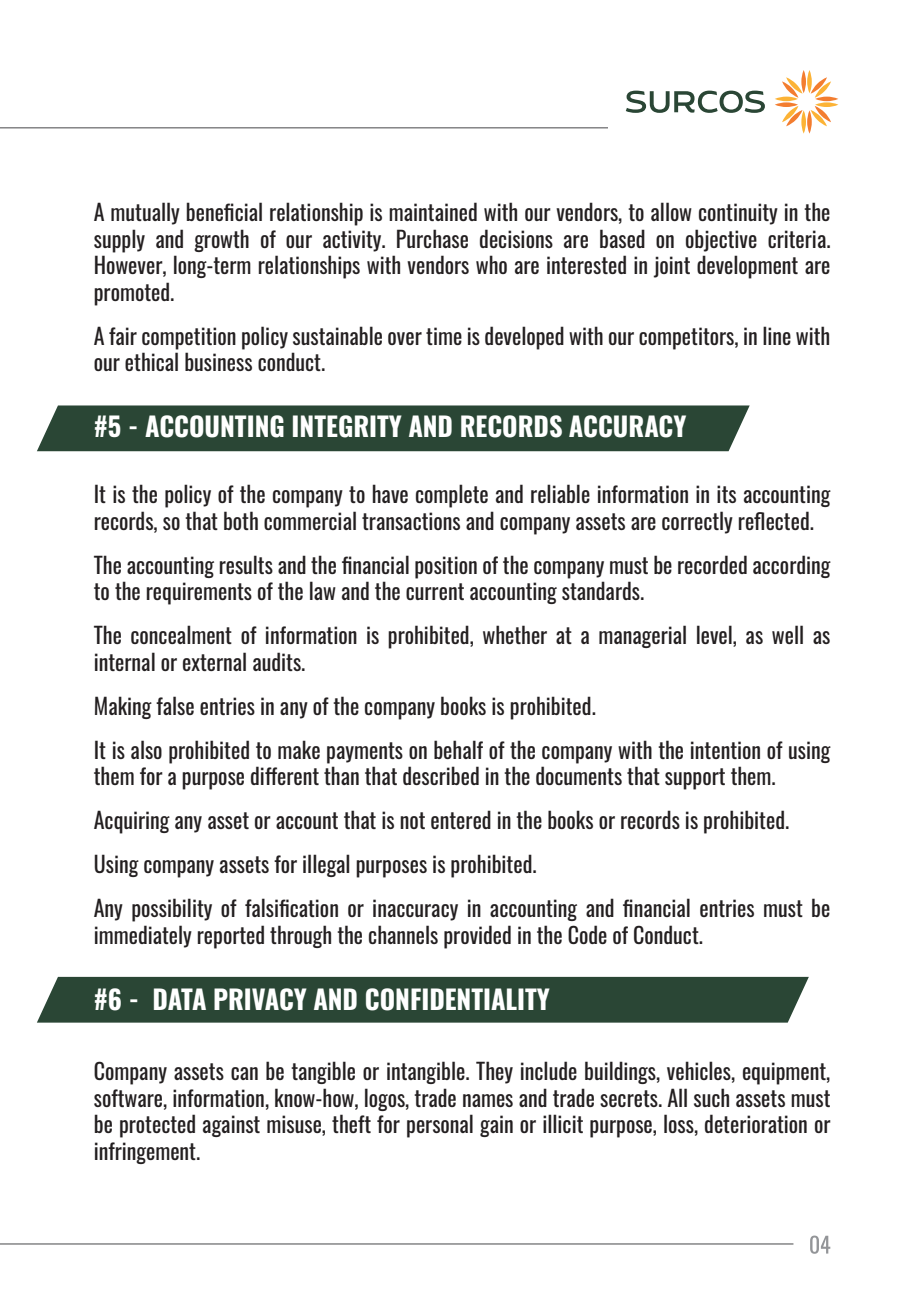 The image size is (924, 1311). What do you see at coordinates (157, 1126) in the page?
I see `protected` at bounding box center [157, 1126].
